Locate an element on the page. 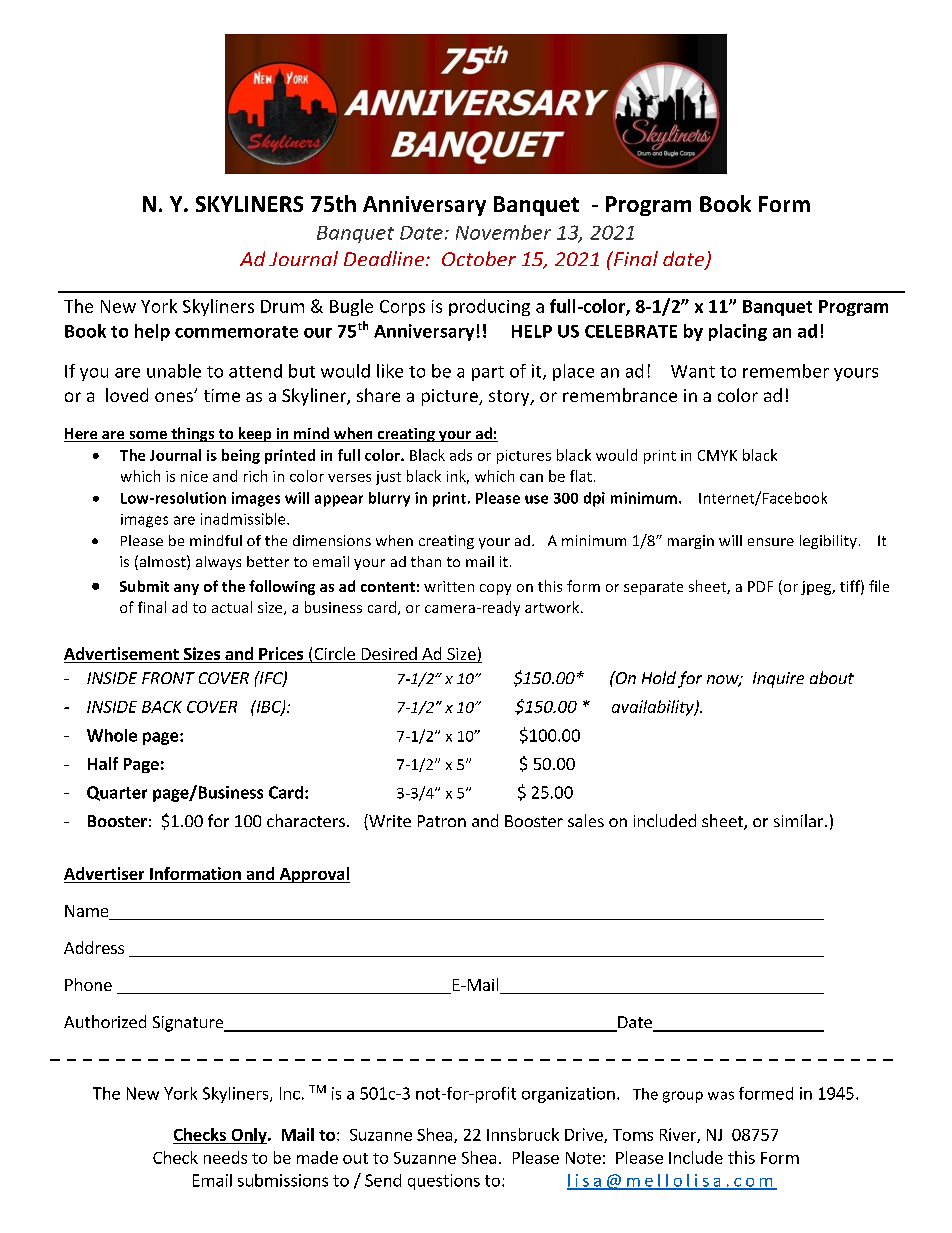 Image resolution: width=952 pixels, height=1233 pixels. Drum is located at coordinates (282, 306).
